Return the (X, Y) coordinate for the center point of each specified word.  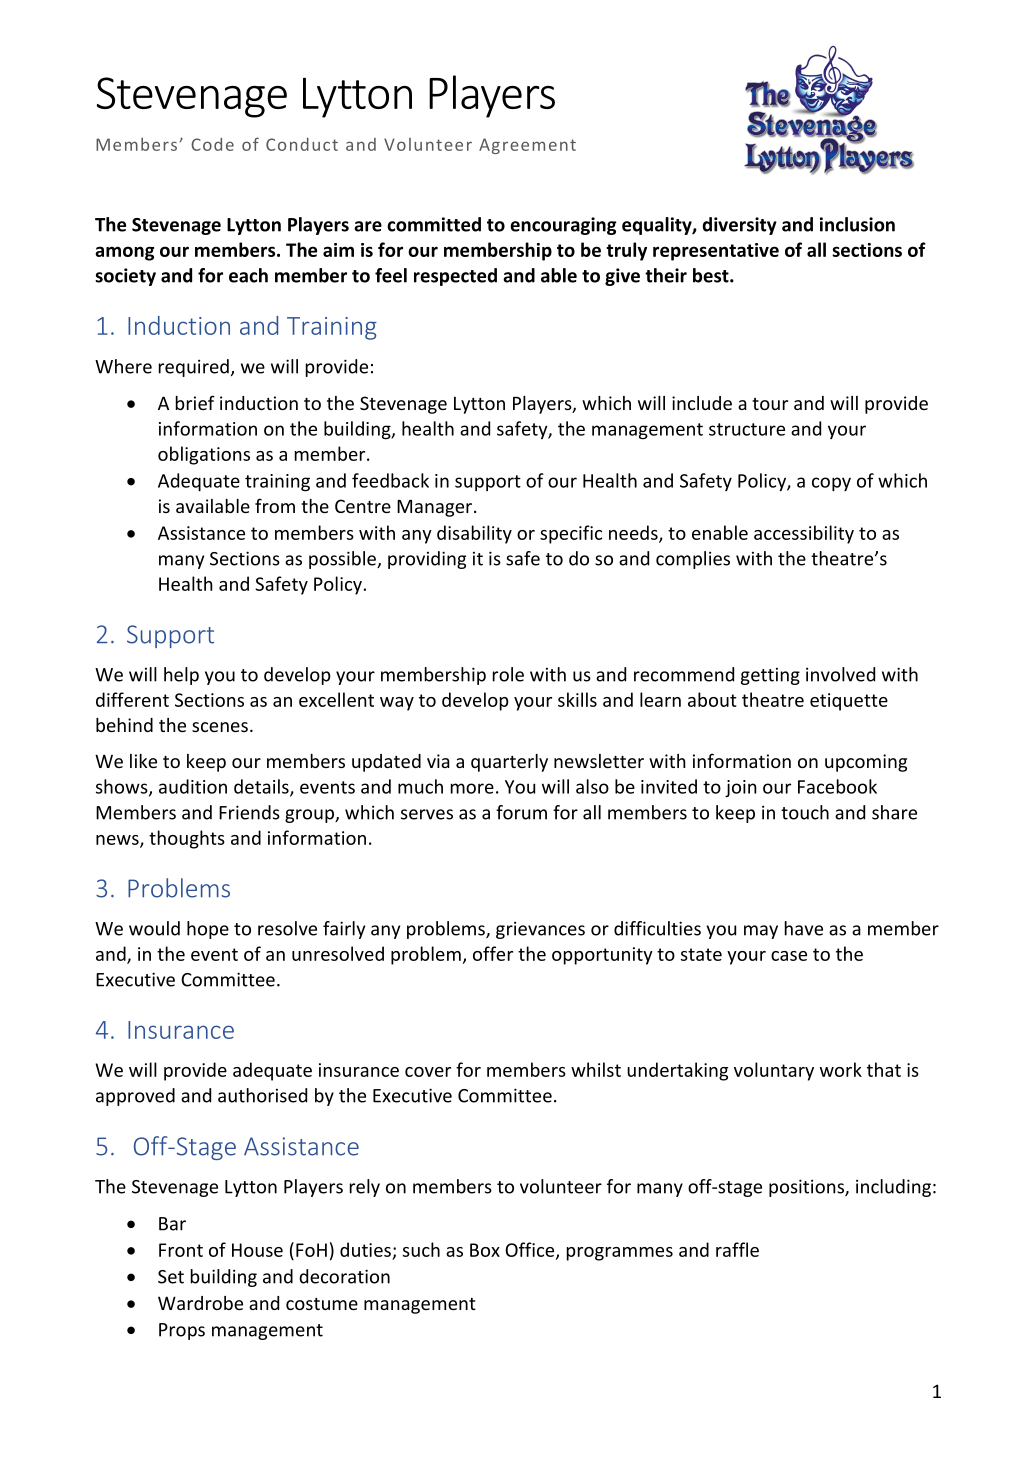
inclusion (857, 224)
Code (212, 144)
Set (171, 1277)
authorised (262, 1095)
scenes (220, 727)
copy (831, 484)
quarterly (509, 763)
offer (493, 953)
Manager (436, 508)
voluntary (774, 1071)
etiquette (849, 702)
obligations (204, 455)
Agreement (527, 146)
